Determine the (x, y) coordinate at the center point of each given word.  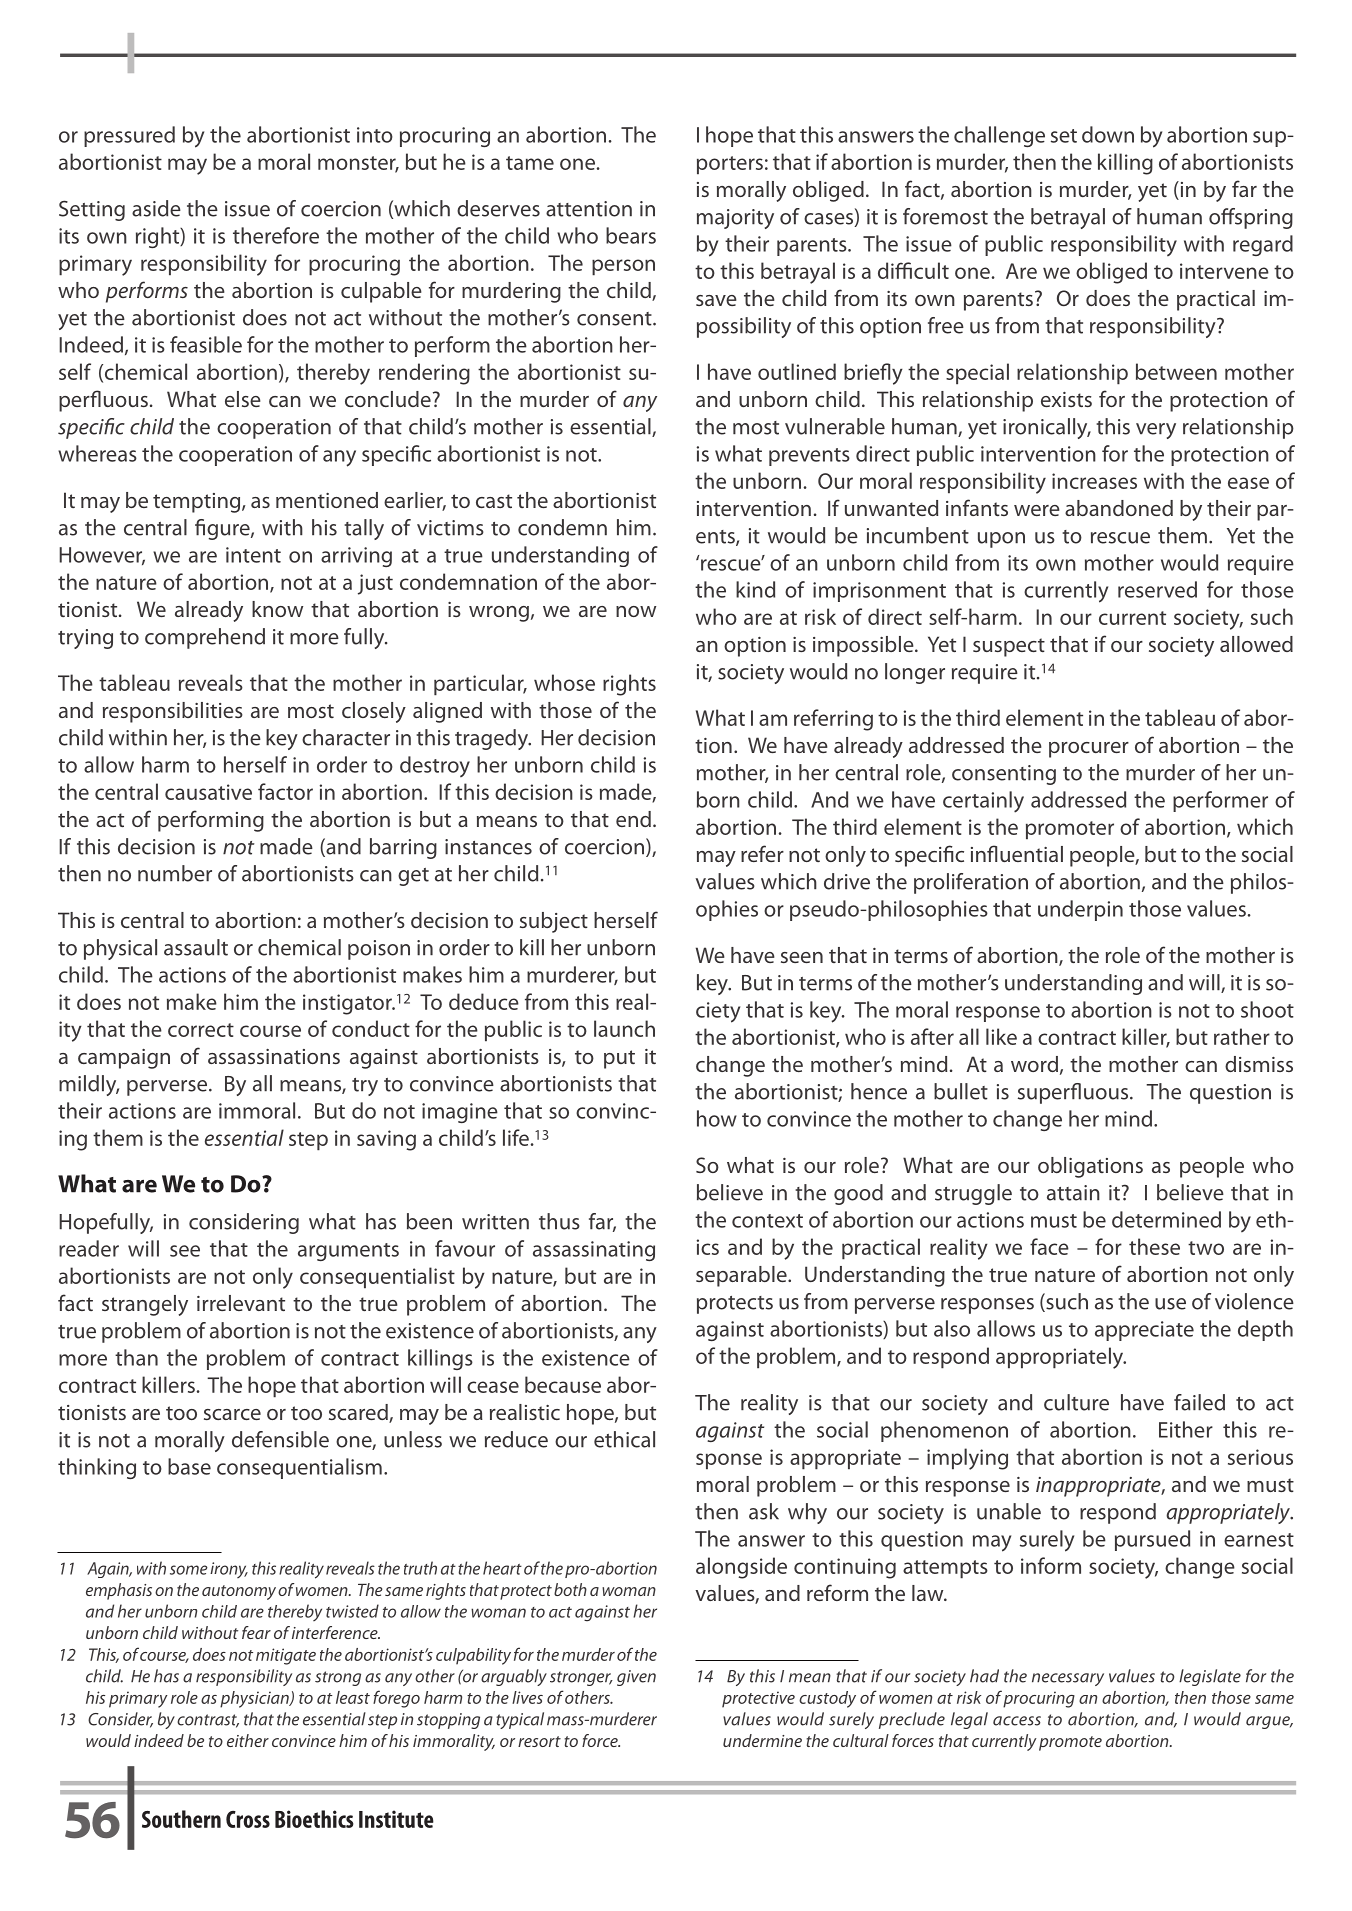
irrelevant (241, 1303)
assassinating (594, 1251)
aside (156, 208)
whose (564, 682)
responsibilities (173, 712)
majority (735, 219)
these (1154, 1246)
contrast (208, 1721)
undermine (762, 1740)
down (1108, 134)
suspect (1009, 647)
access (1017, 1721)
